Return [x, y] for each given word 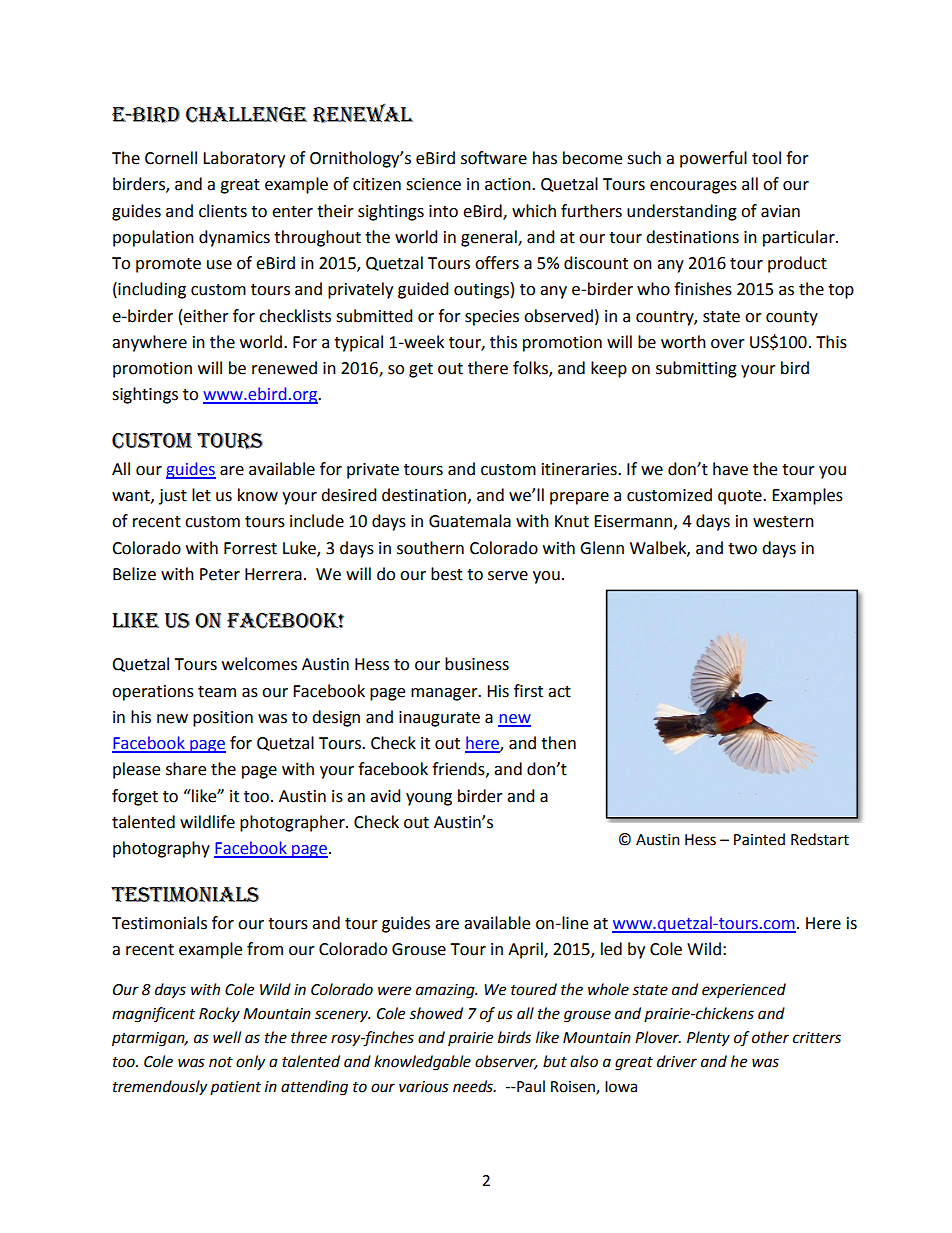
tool [766, 158]
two [742, 549]
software [494, 158]
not [221, 1062]
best [447, 574]
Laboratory [244, 159]
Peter [220, 574]
